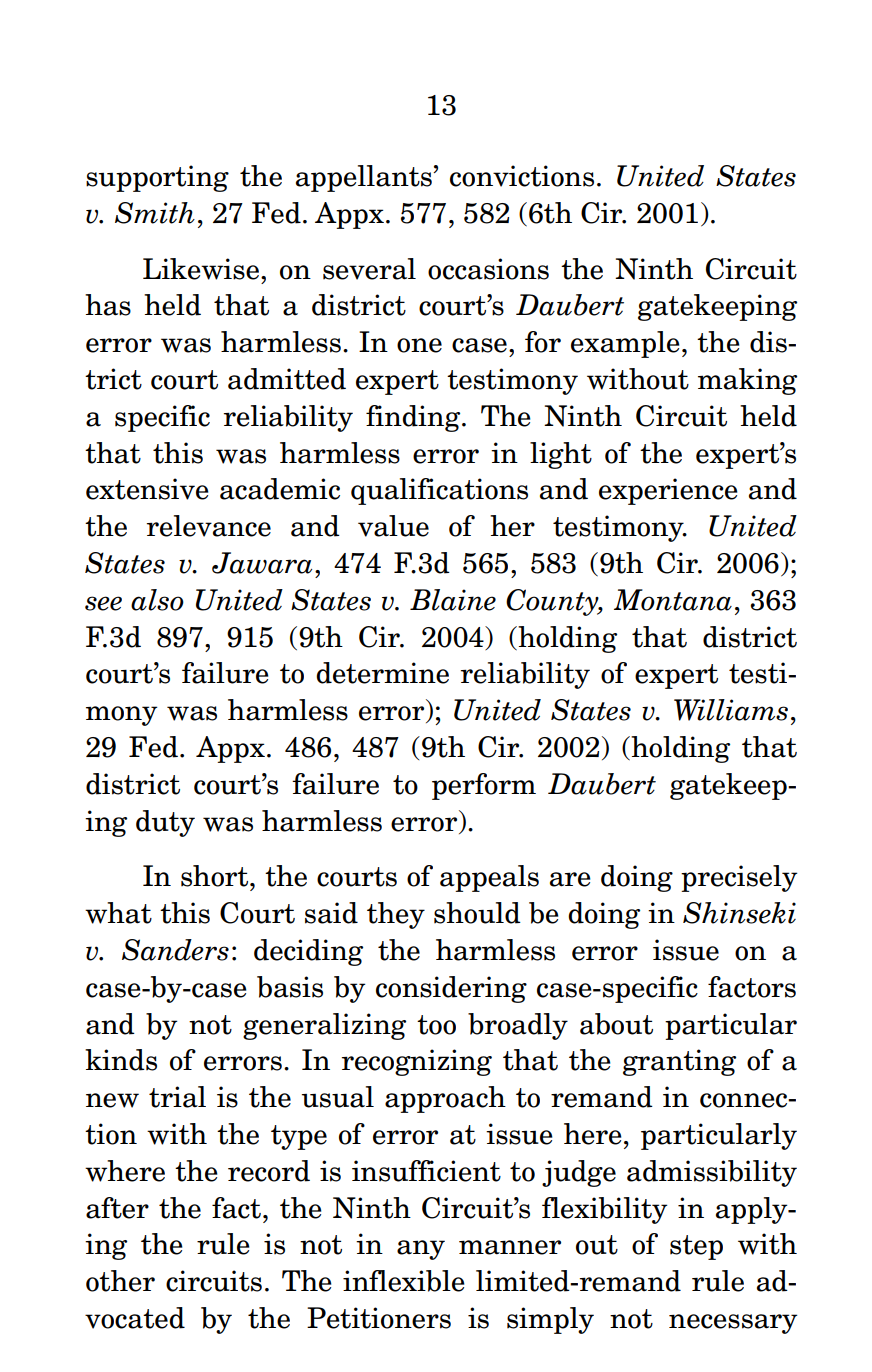 This screenshot has height=1372, width=872. Describe the element at coordinates (393, 526) in the screenshot. I see `value` at that location.
